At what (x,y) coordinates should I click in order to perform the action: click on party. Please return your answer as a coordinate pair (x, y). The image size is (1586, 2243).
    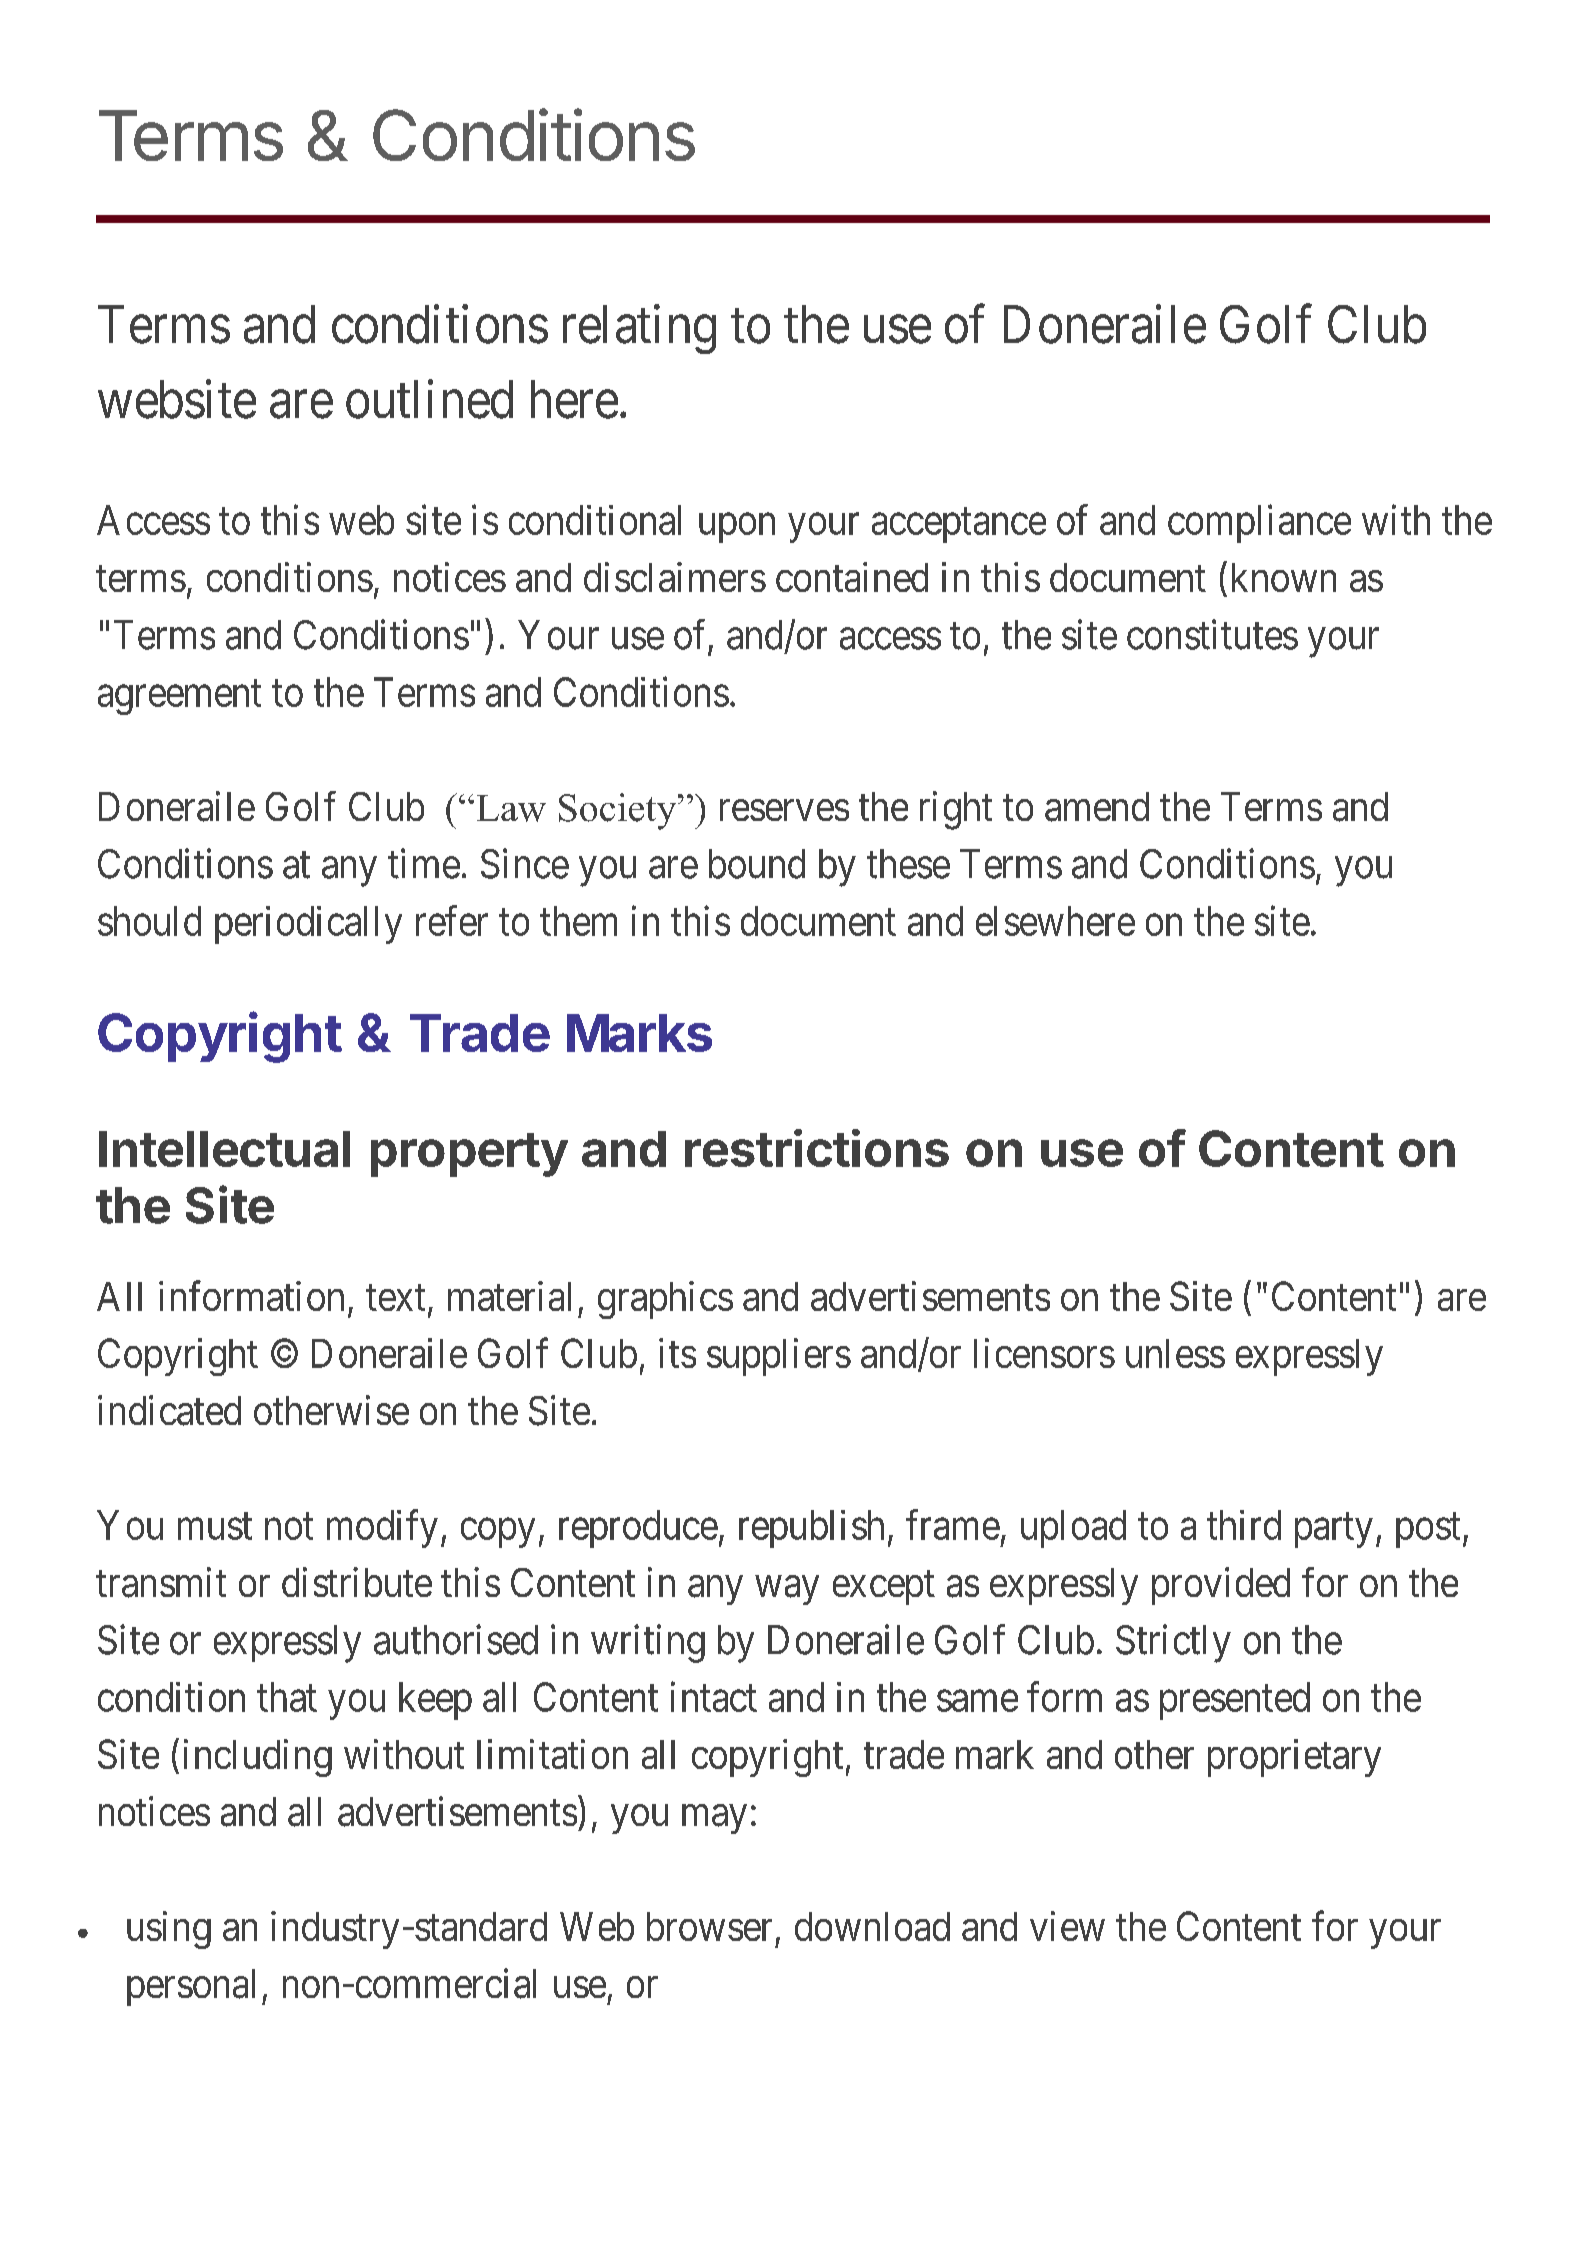
    Looking at the image, I should click on (1334, 1531).
